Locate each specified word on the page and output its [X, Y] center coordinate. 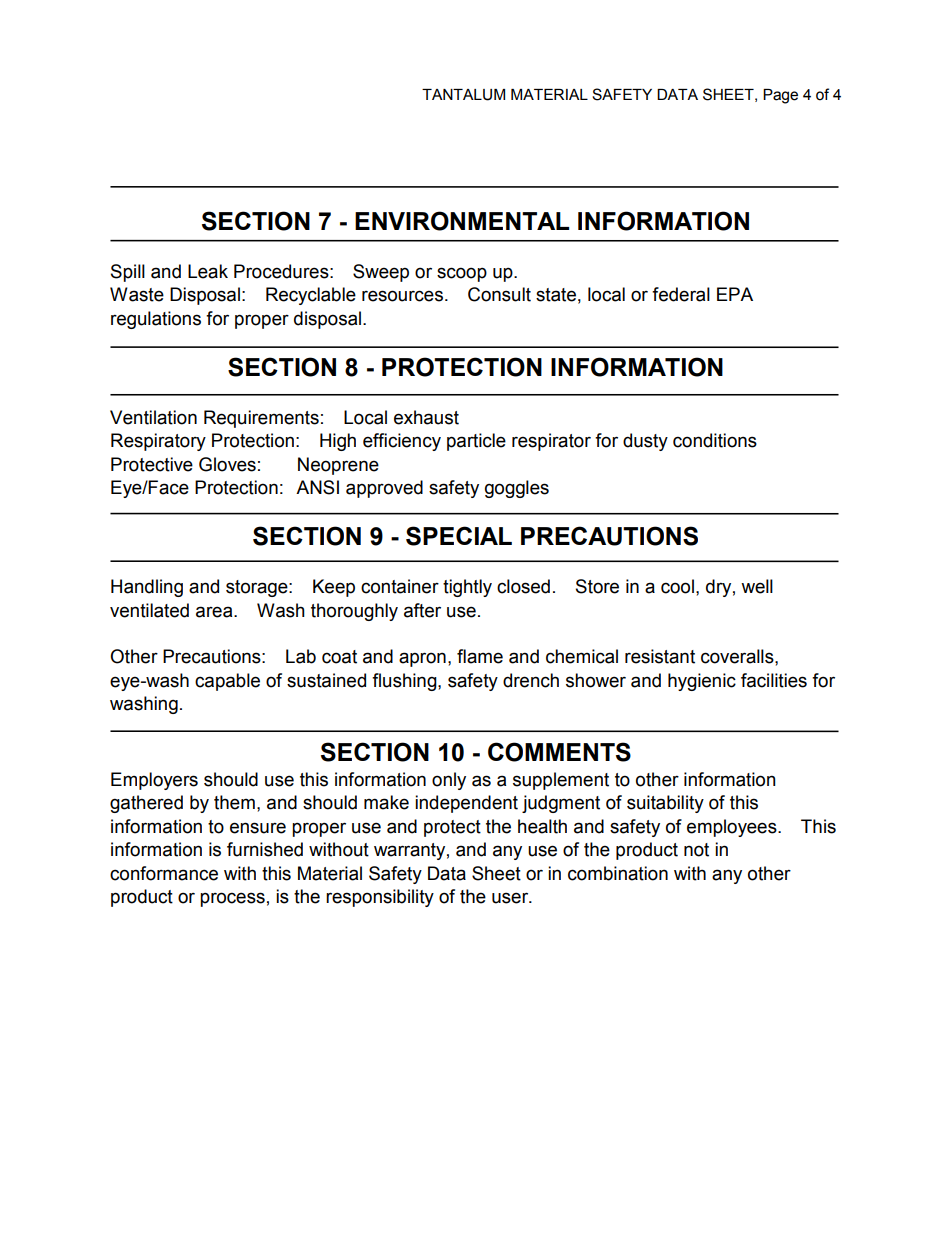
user [511, 898]
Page [780, 96]
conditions [715, 440]
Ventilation [153, 417]
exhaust [426, 417]
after [422, 610]
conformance [164, 873]
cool [677, 586]
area [215, 612]
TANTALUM [463, 95]
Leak [208, 271]
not [696, 850]
